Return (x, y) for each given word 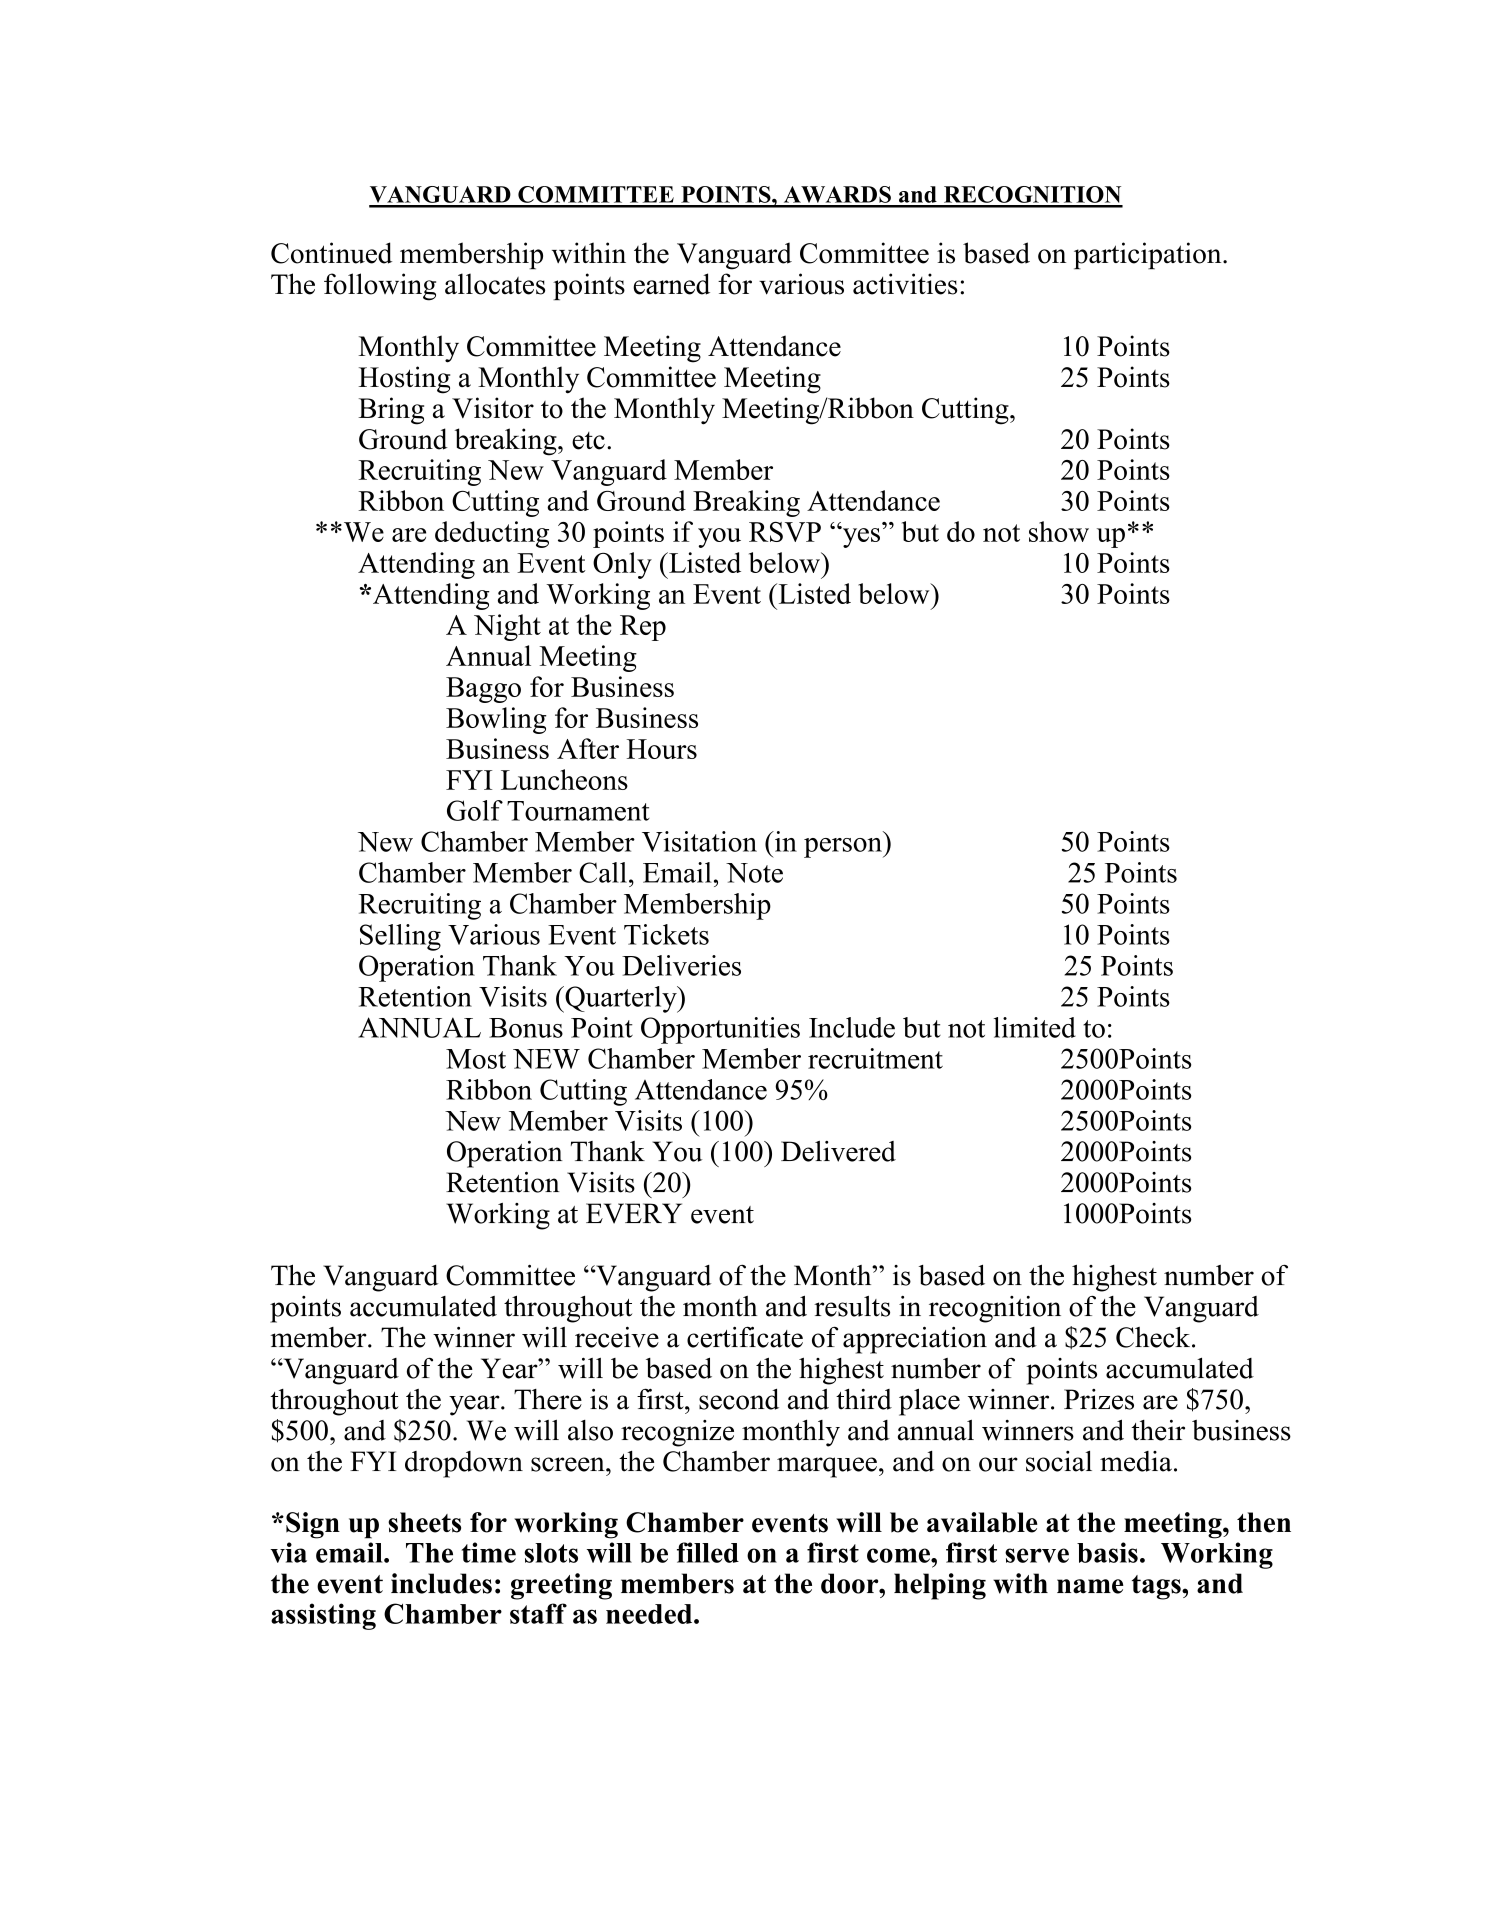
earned (671, 284)
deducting (492, 534)
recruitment (875, 1058)
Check (1154, 1337)
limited (1035, 1027)
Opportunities (720, 1030)
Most (476, 1059)
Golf (475, 810)
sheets (424, 1522)
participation (1149, 256)
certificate (745, 1337)
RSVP (785, 532)
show (1059, 531)
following (380, 287)
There (548, 1399)
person (844, 848)
